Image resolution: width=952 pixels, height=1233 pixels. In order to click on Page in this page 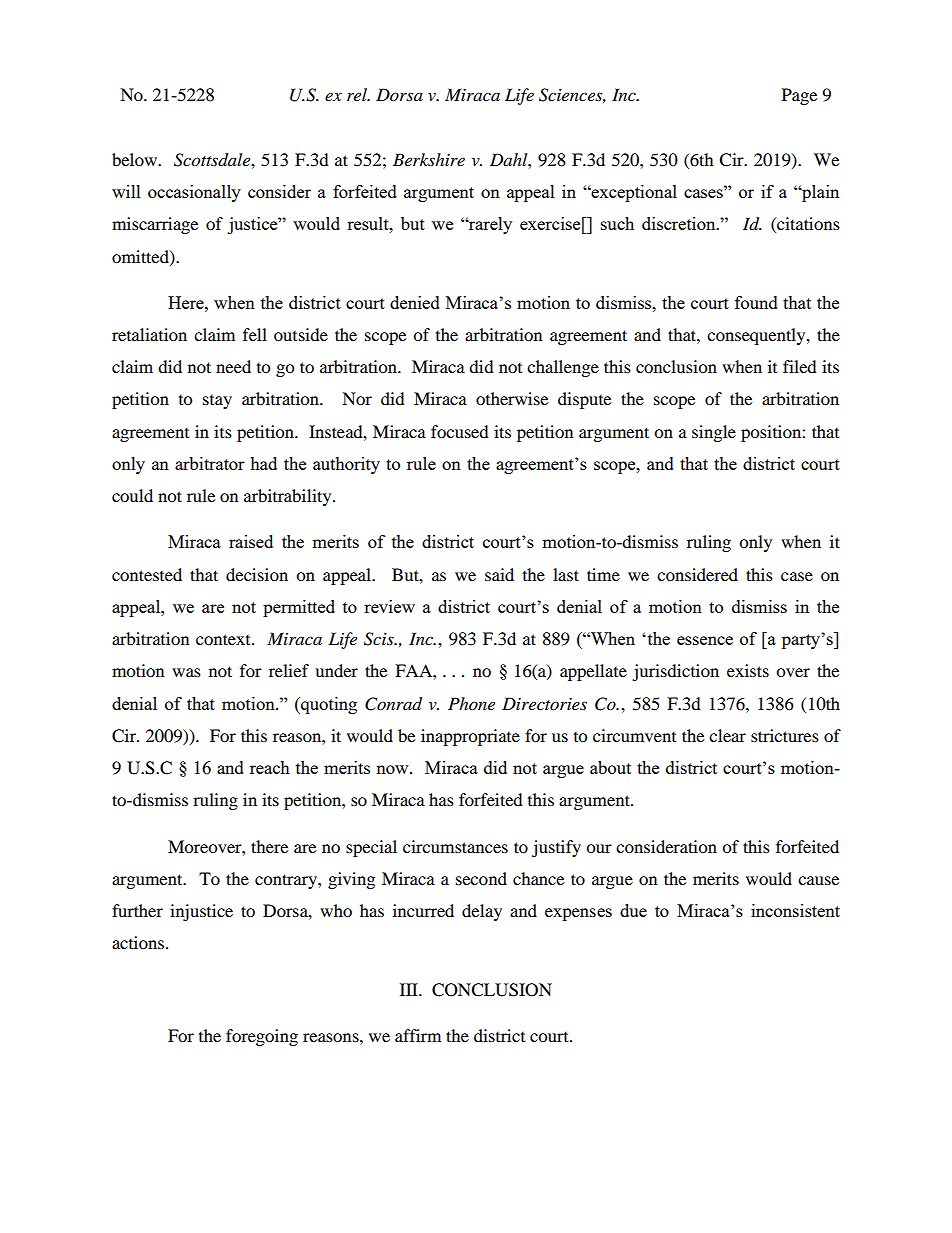, I will do `click(799, 96)`.
